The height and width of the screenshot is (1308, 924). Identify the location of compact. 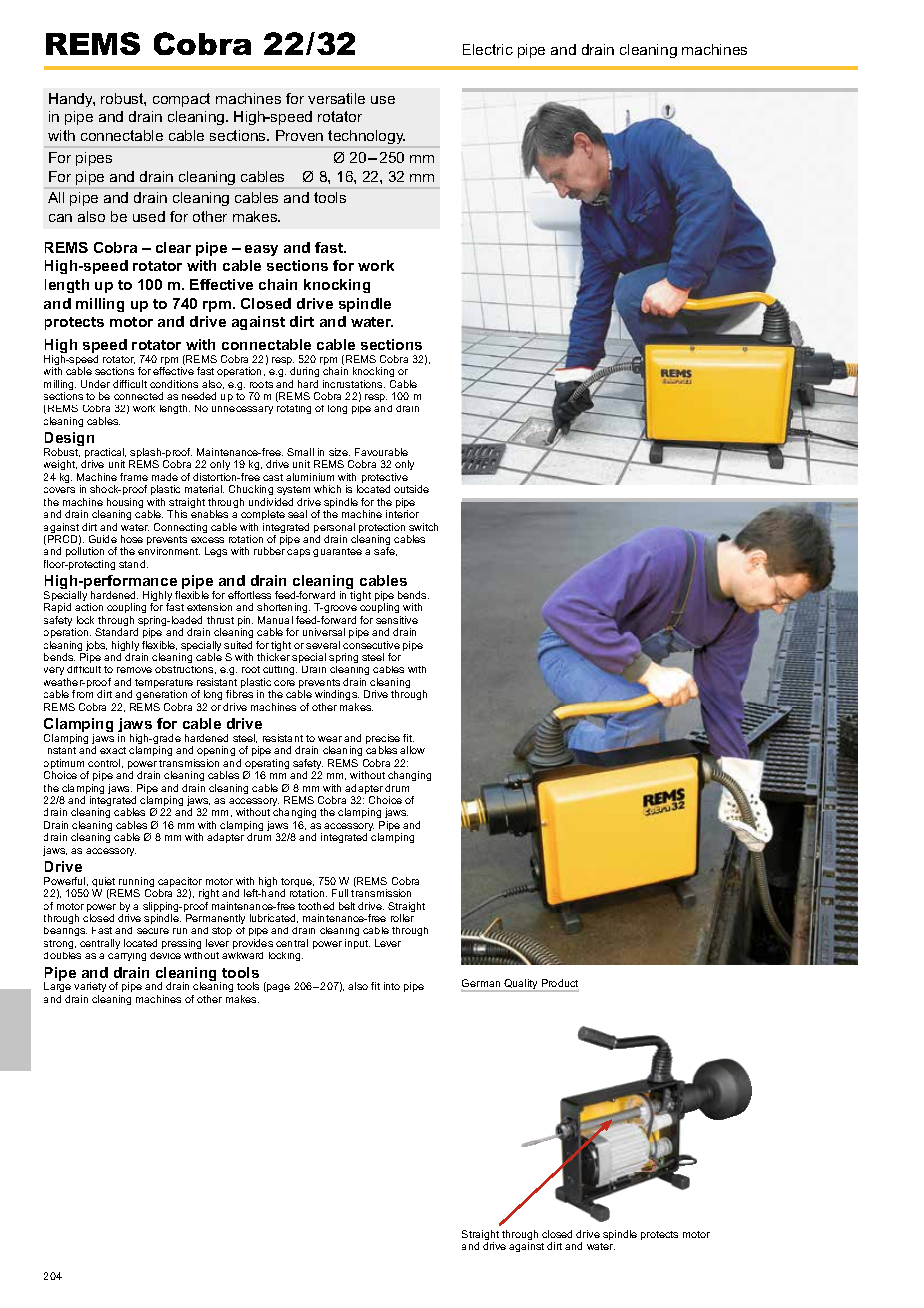
(181, 100).
